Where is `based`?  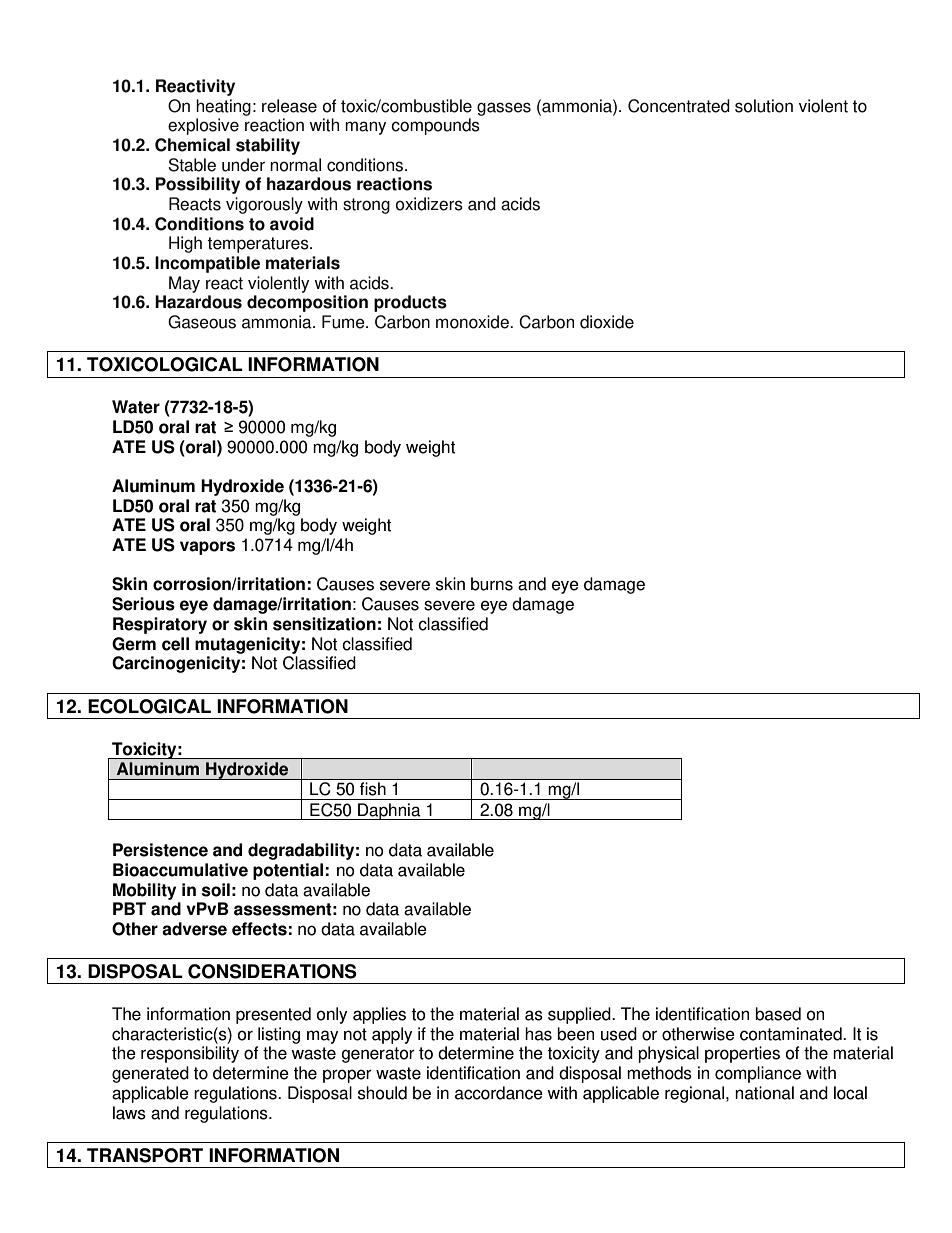 based is located at coordinates (778, 1014).
